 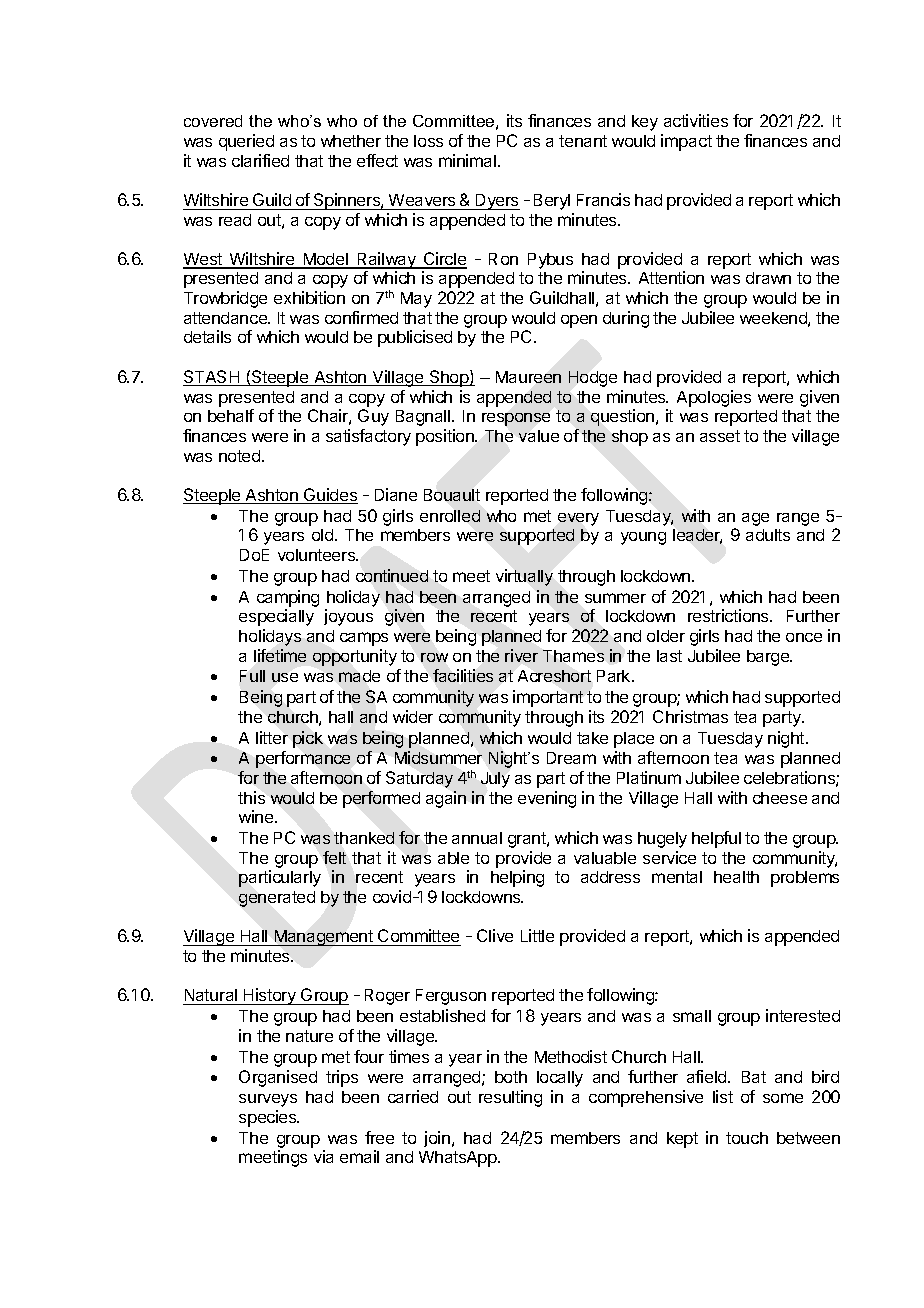 What do you see at coordinates (686, 142) in the page?
I see `impact` at bounding box center [686, 142].
